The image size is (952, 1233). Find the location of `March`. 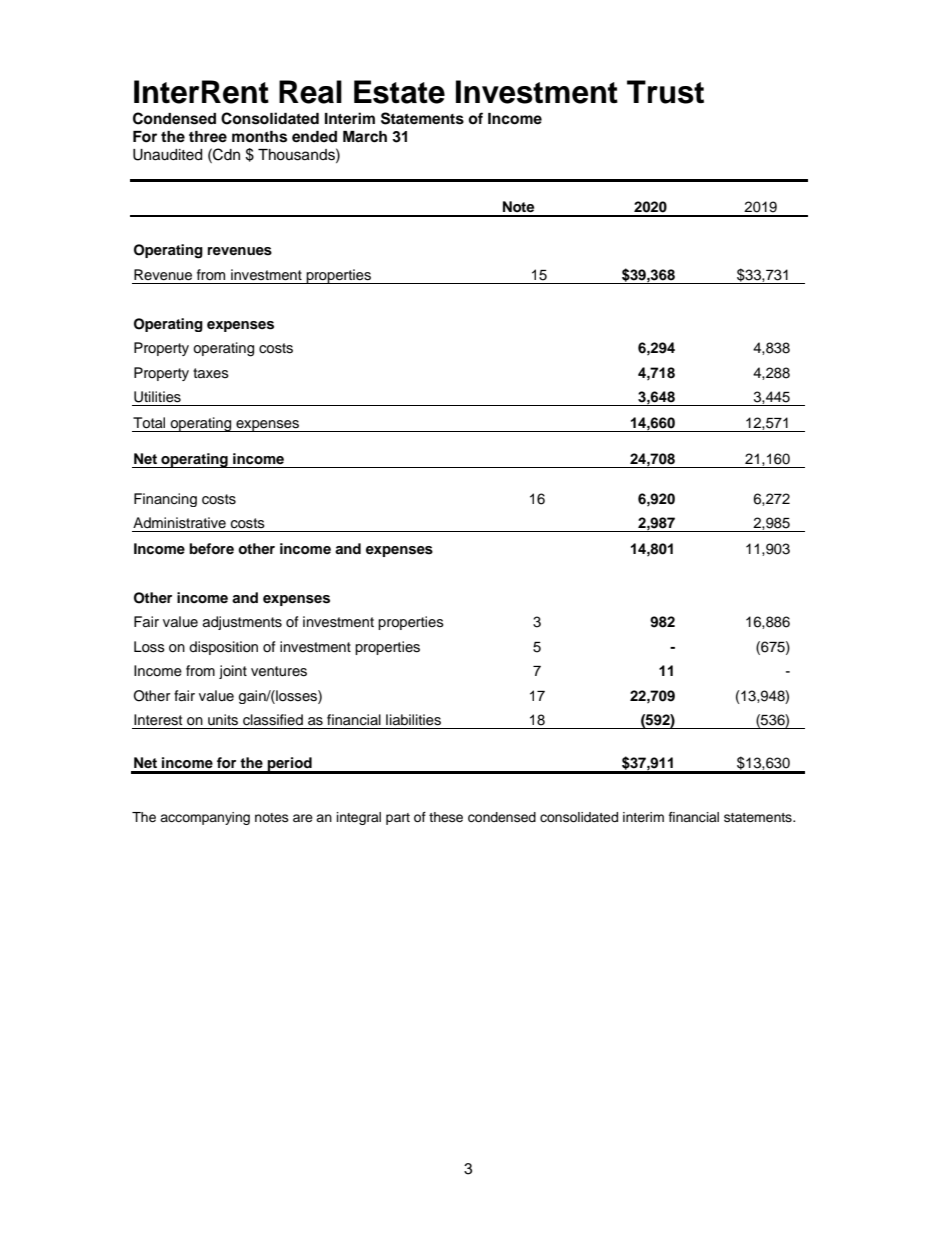

March is located at coordinates (365, 137).
